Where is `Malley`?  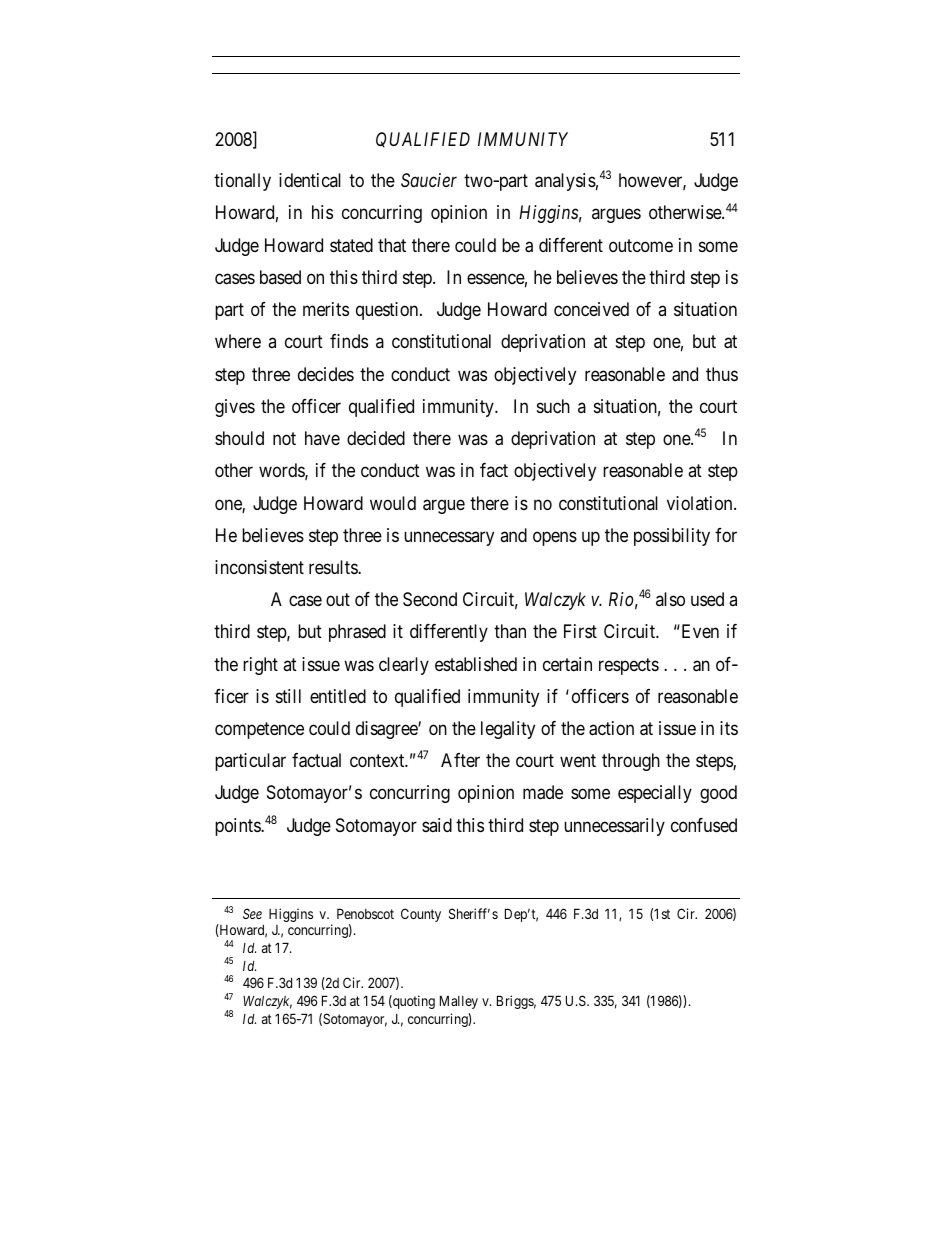
Malley is located at coordinates (459, 1002).
